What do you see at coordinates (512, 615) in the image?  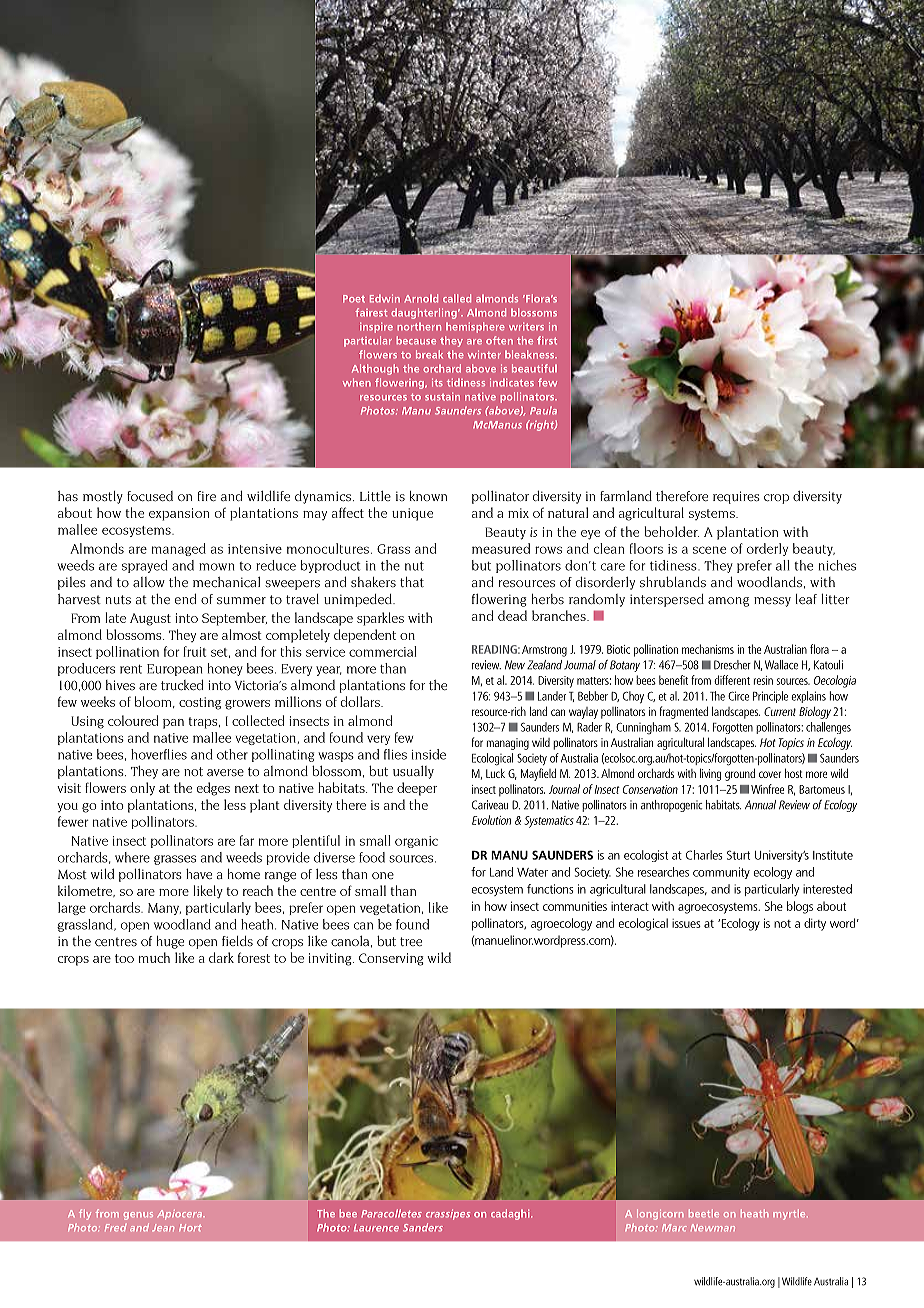 I see `dead` at bounding box center [512, 615].
